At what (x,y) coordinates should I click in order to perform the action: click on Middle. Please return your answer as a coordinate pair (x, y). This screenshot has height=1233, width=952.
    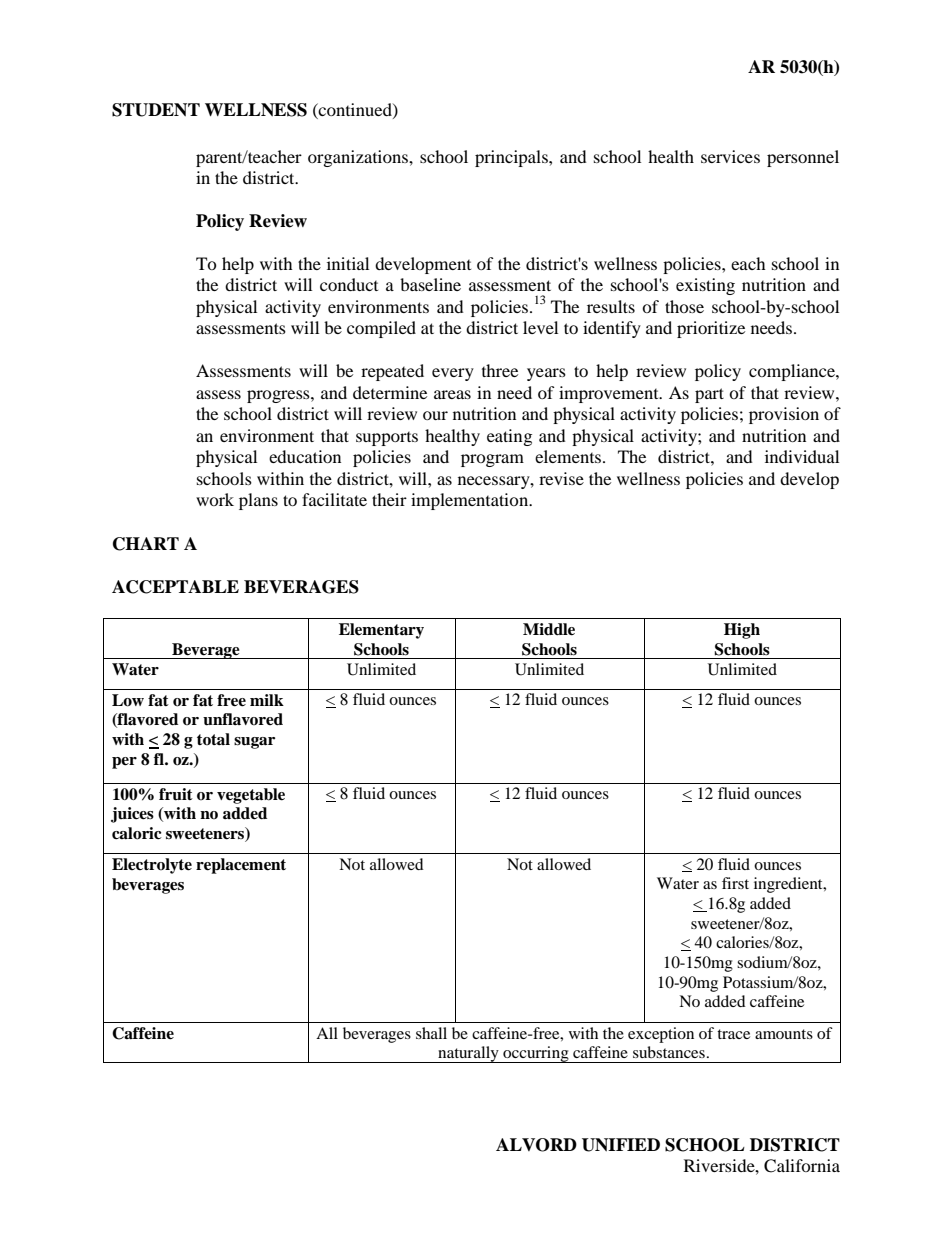
    Looking at the image, I should click on (549, 629).
